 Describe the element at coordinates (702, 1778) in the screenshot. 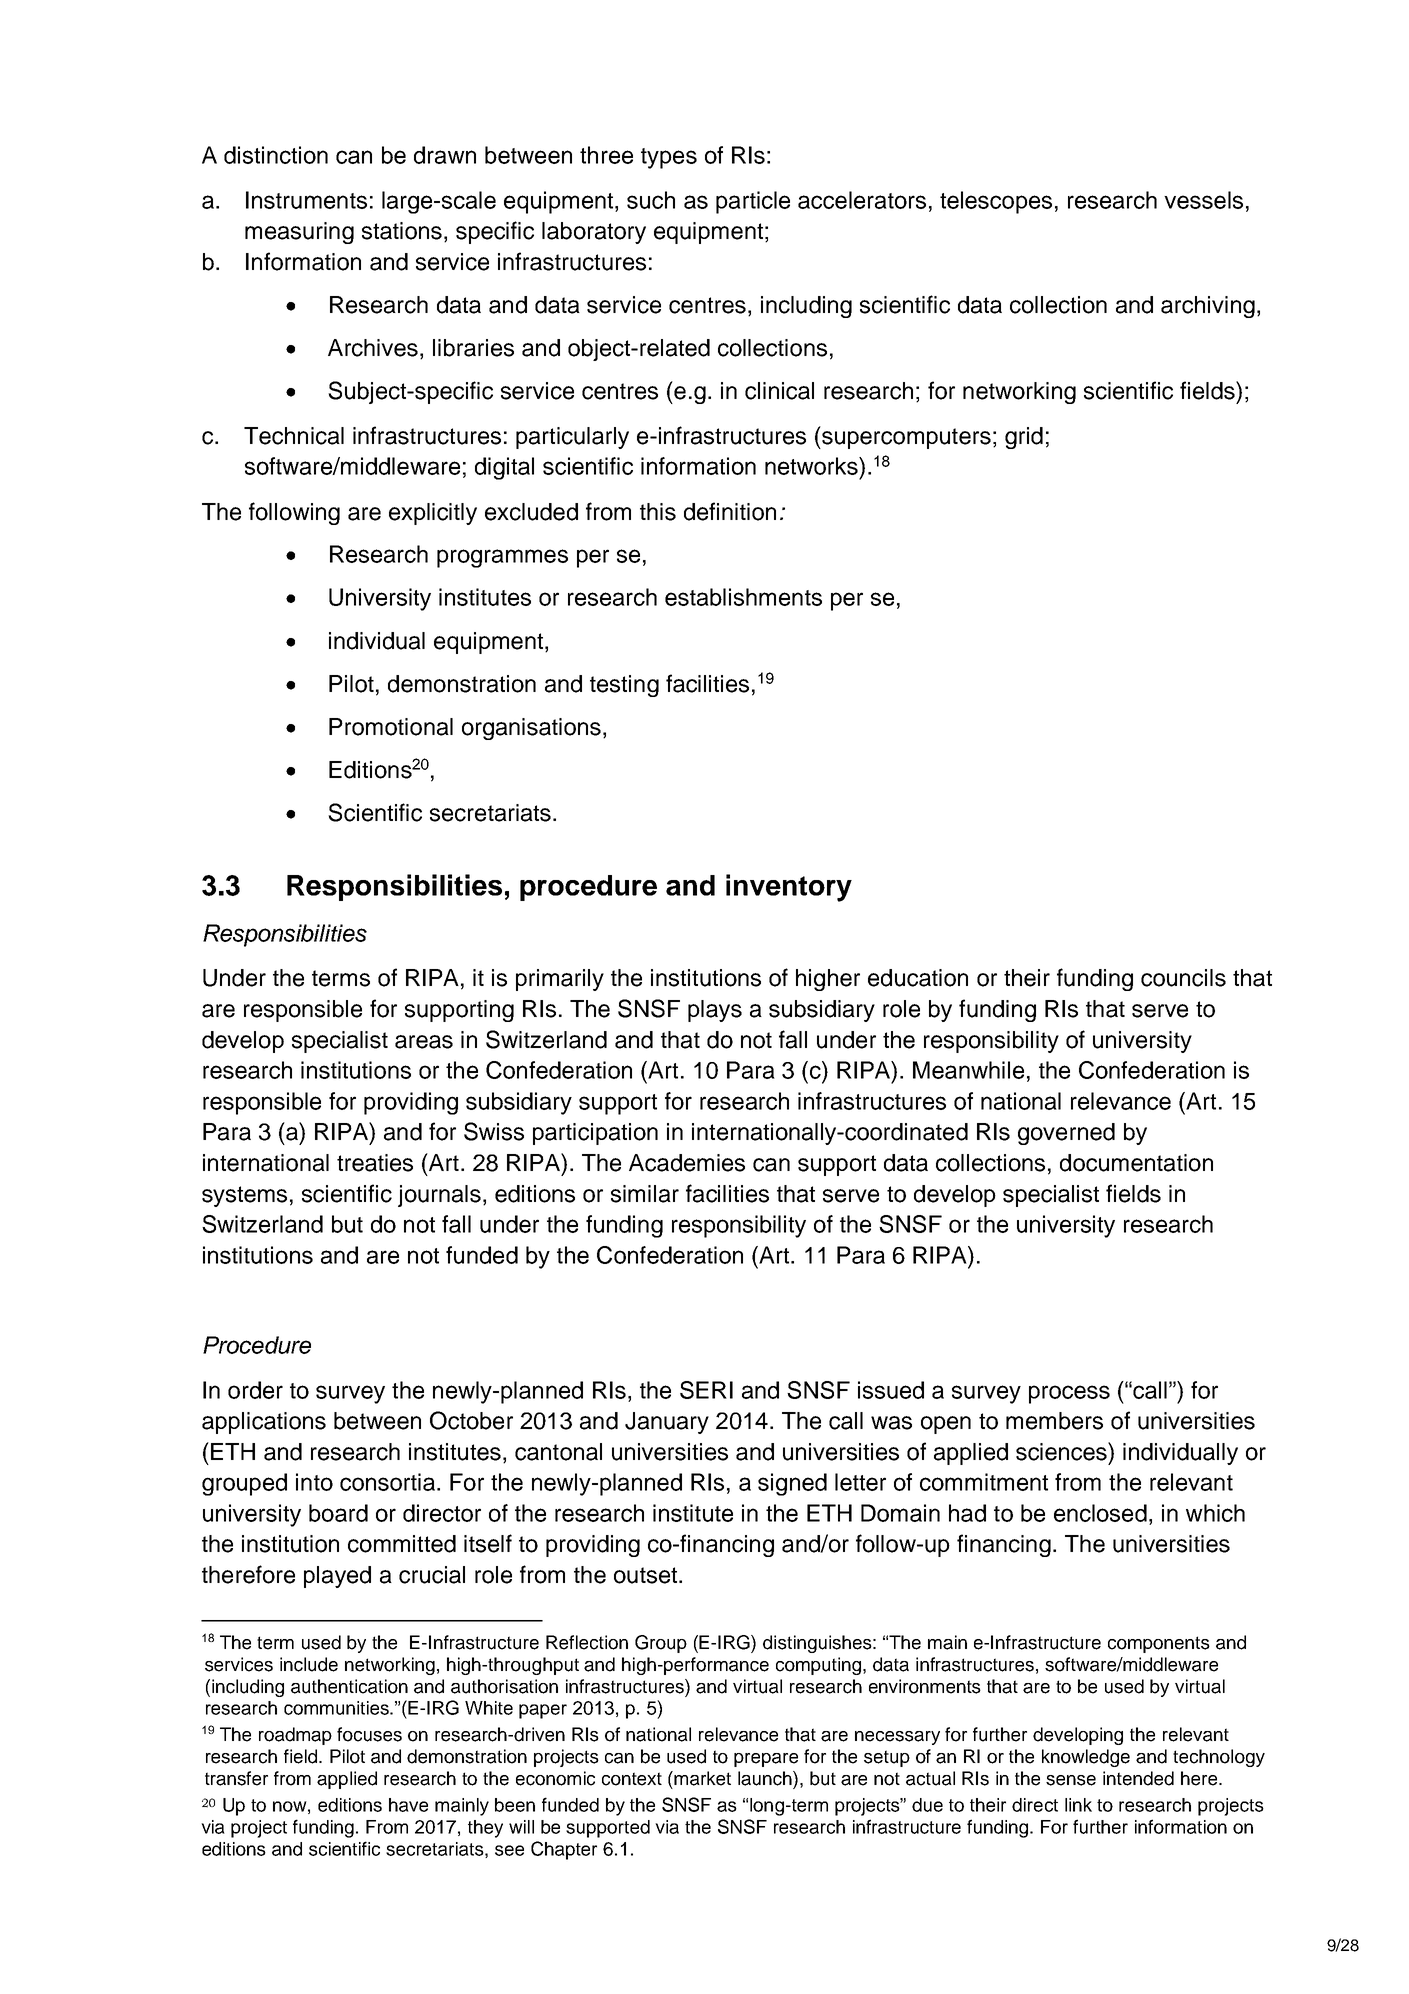

I see `market` at that location.
